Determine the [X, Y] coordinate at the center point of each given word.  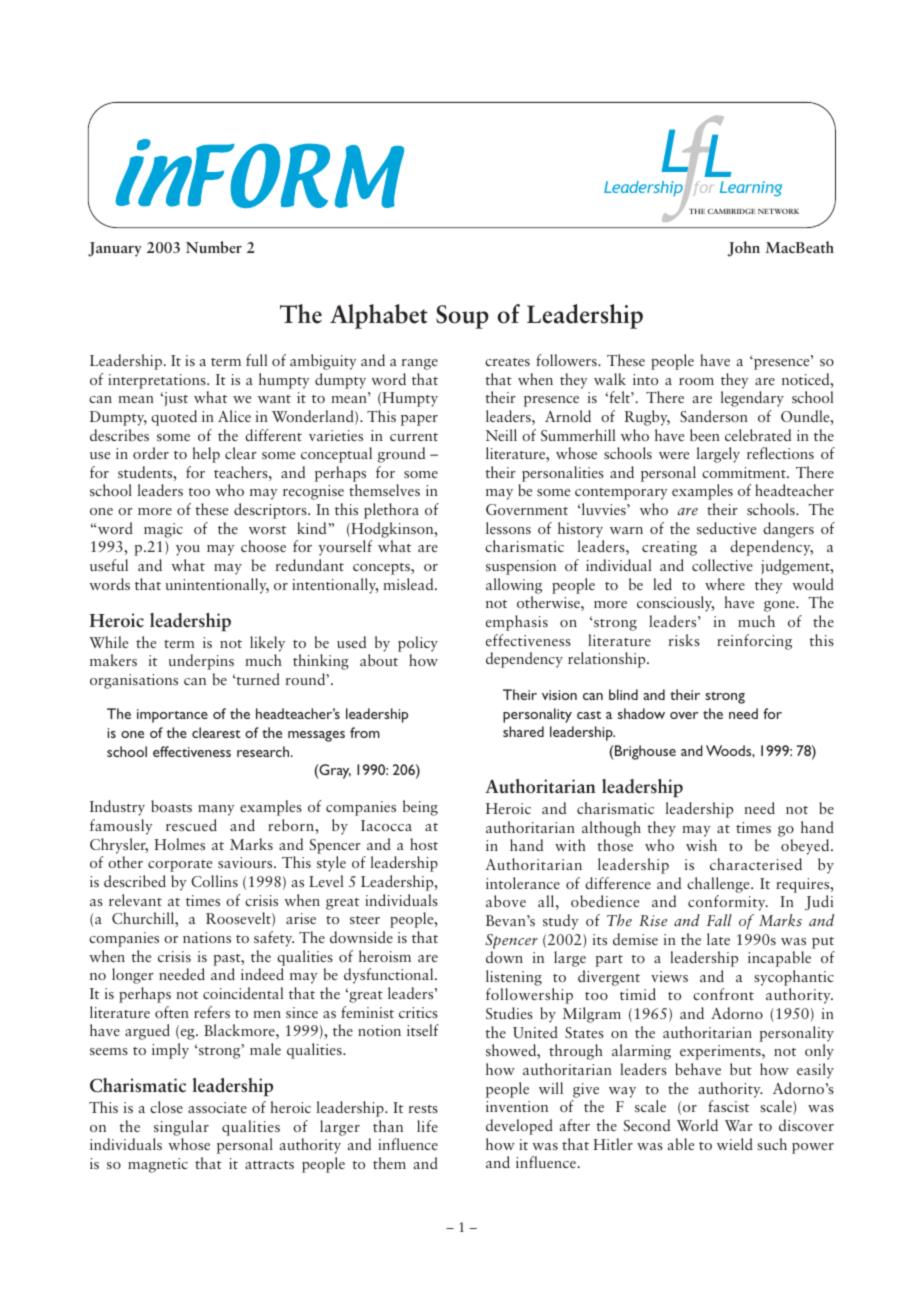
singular [181, 1128]
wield [735, 1144]
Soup [462, 317]
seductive [726, 528]
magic [163, 530]
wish [701, 845]
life [427, 1126]
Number [214, 247]
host [424, 844]
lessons [508, 528]
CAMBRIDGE [732, 211]
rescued [191, 825]
